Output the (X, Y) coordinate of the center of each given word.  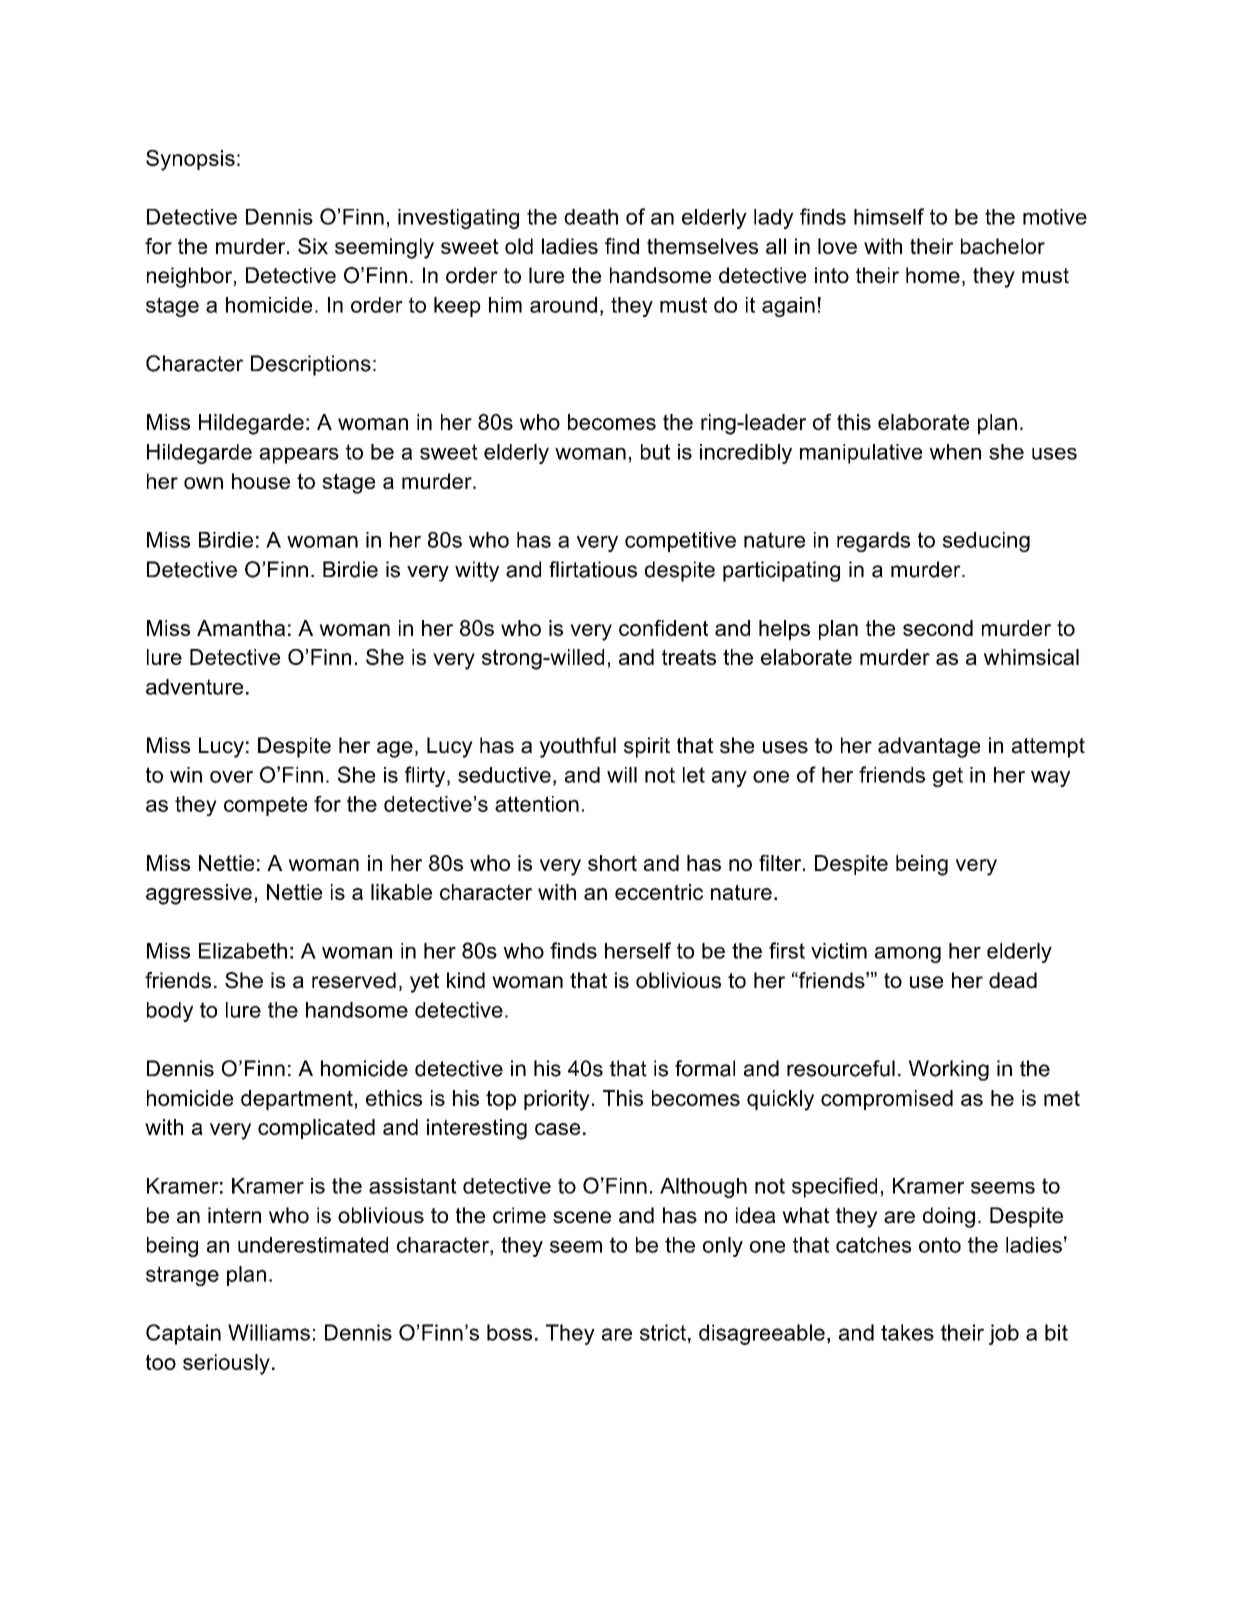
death (591, 217)
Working (949, 1070)
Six (313, 246)
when (955, 452)
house (261, 481)
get (948, 777)
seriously (226, 1364)
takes (907, 1332)
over (231, 777)
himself (889, 216)
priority (557, 1100)
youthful (577, 747)
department (297, 1100)
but (655, 452)
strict (663, 1332)
